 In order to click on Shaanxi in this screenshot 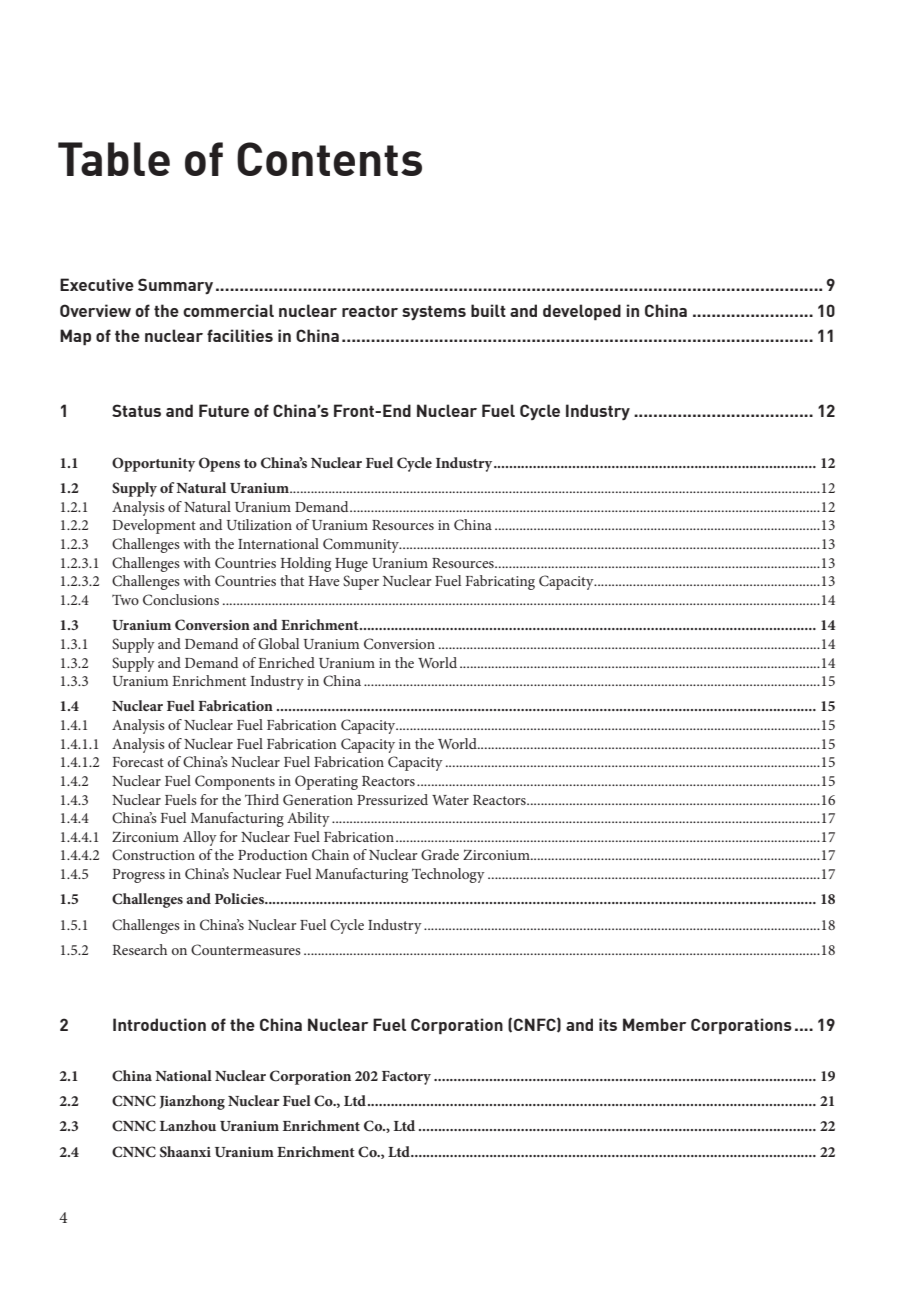, I will do `click(185, 1152)`.
